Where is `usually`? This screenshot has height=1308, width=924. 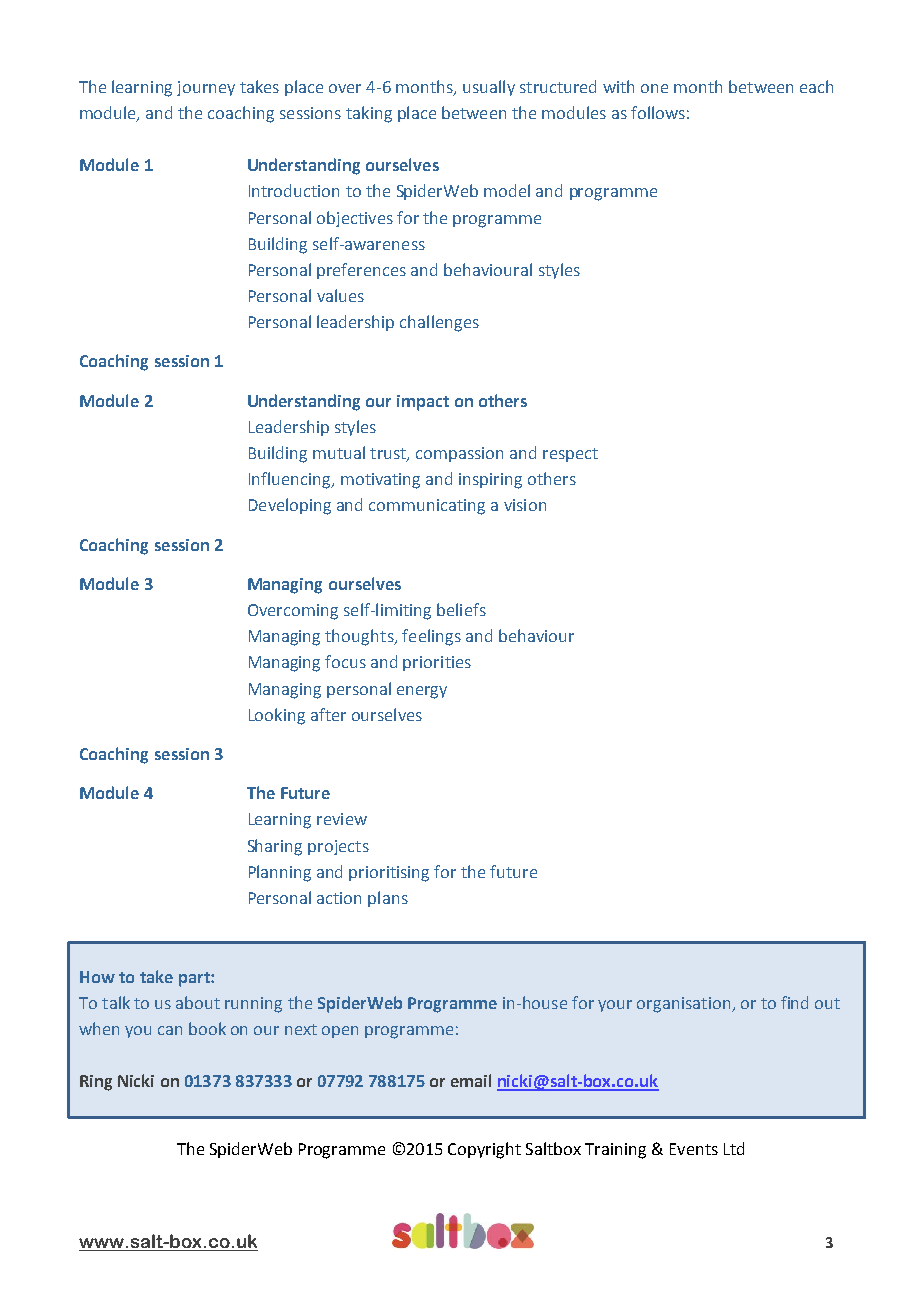
usually is located at coordinates (489, 88).
